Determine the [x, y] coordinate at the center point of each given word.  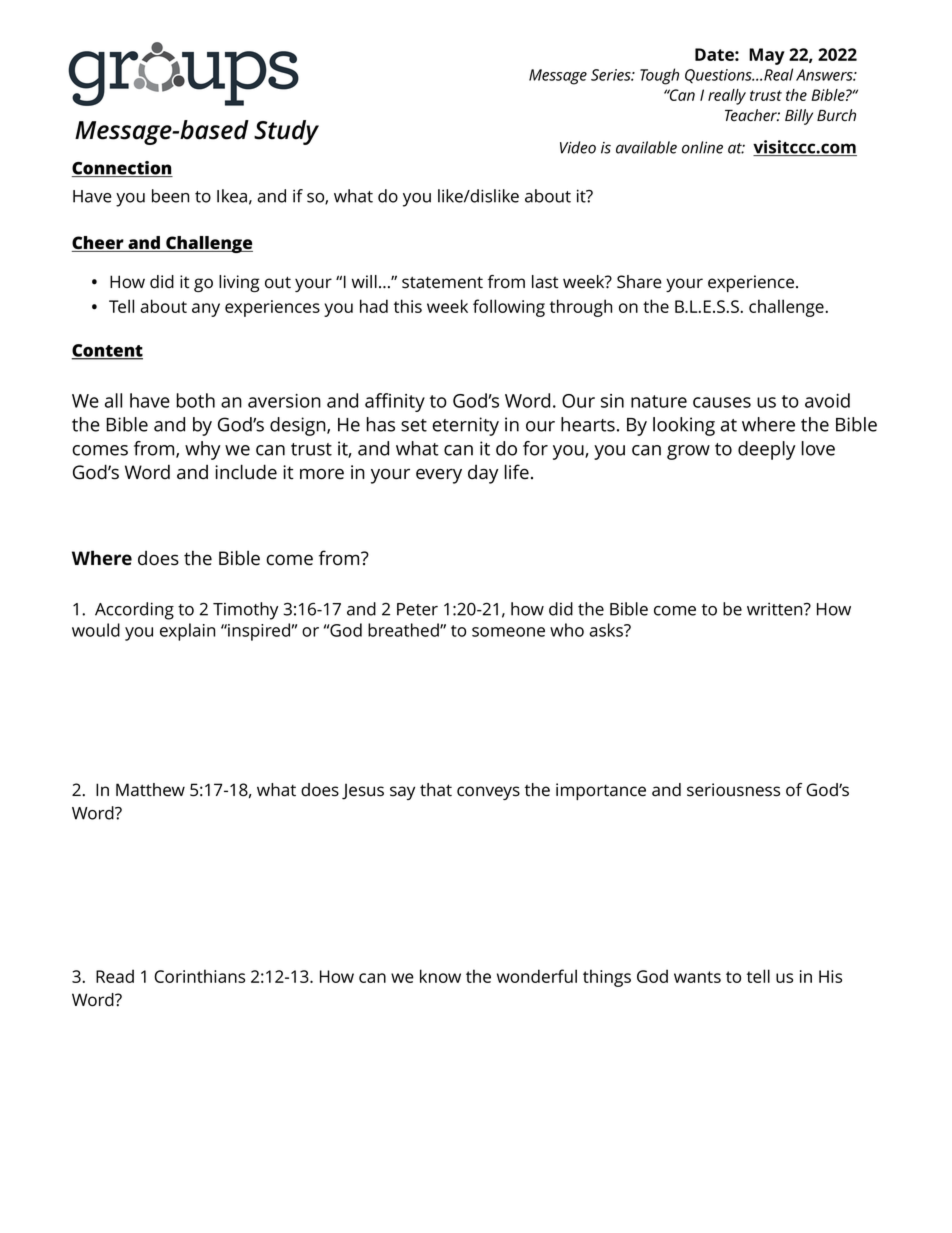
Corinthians [199, 976]
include [246, 472]
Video [578, 147]
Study [286, 132]
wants [697, 977]
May [767, 56]
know [440, 976]
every [439, 476]
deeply [766, 450]
